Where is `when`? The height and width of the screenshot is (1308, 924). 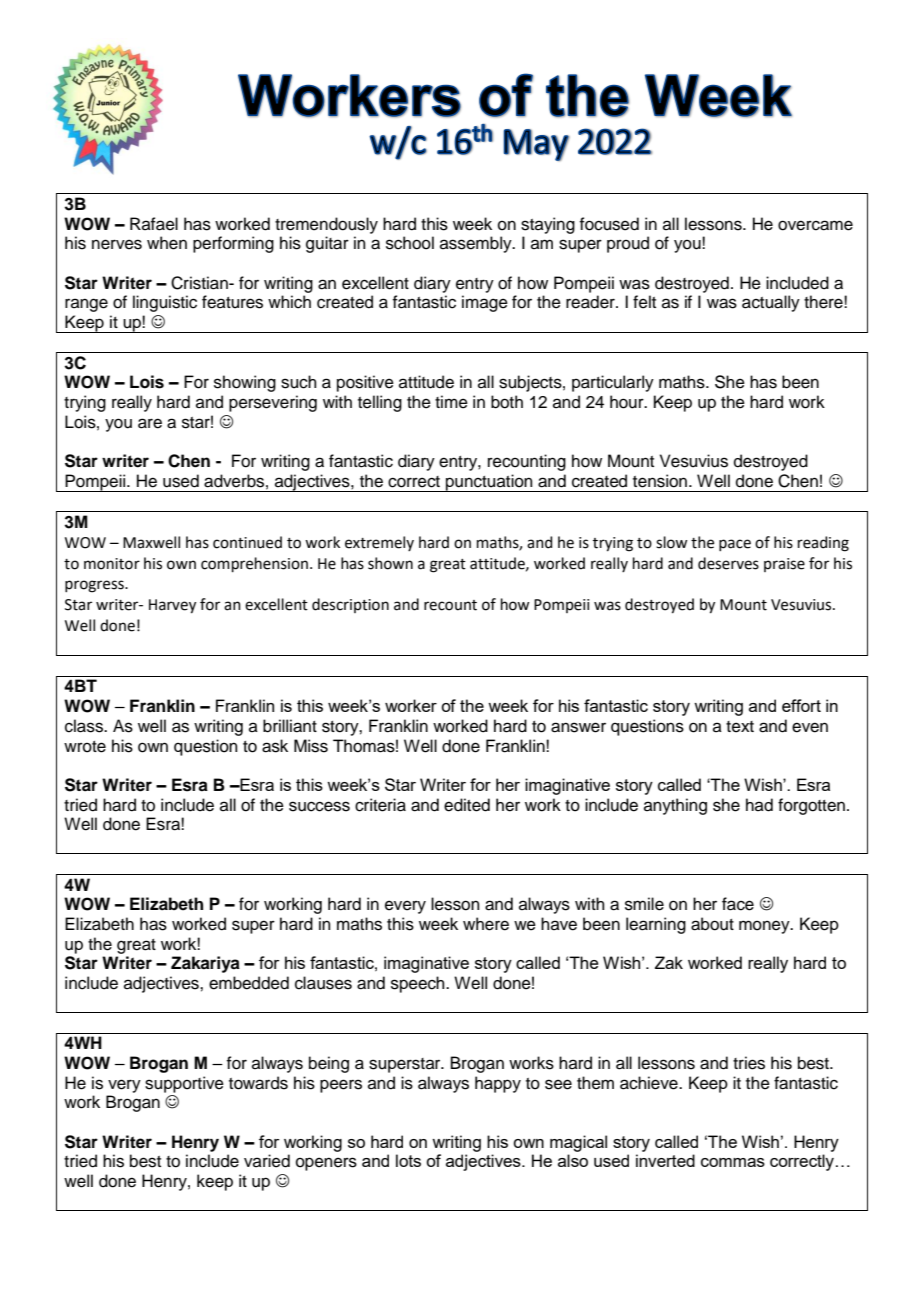
when is located at coordinates (167, 243).
